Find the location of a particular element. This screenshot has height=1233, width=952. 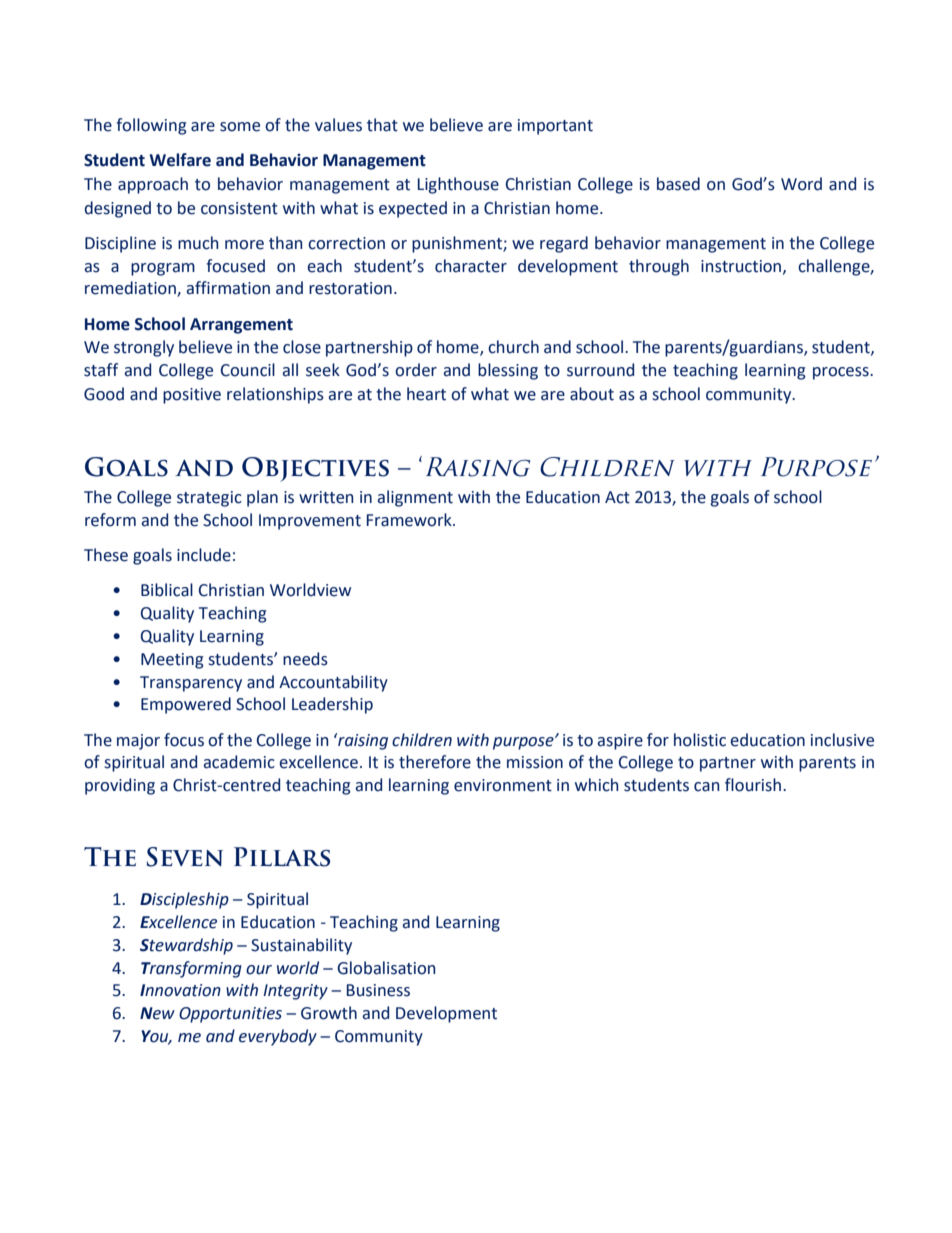

Empowered is located at coordinates (186, 705).
